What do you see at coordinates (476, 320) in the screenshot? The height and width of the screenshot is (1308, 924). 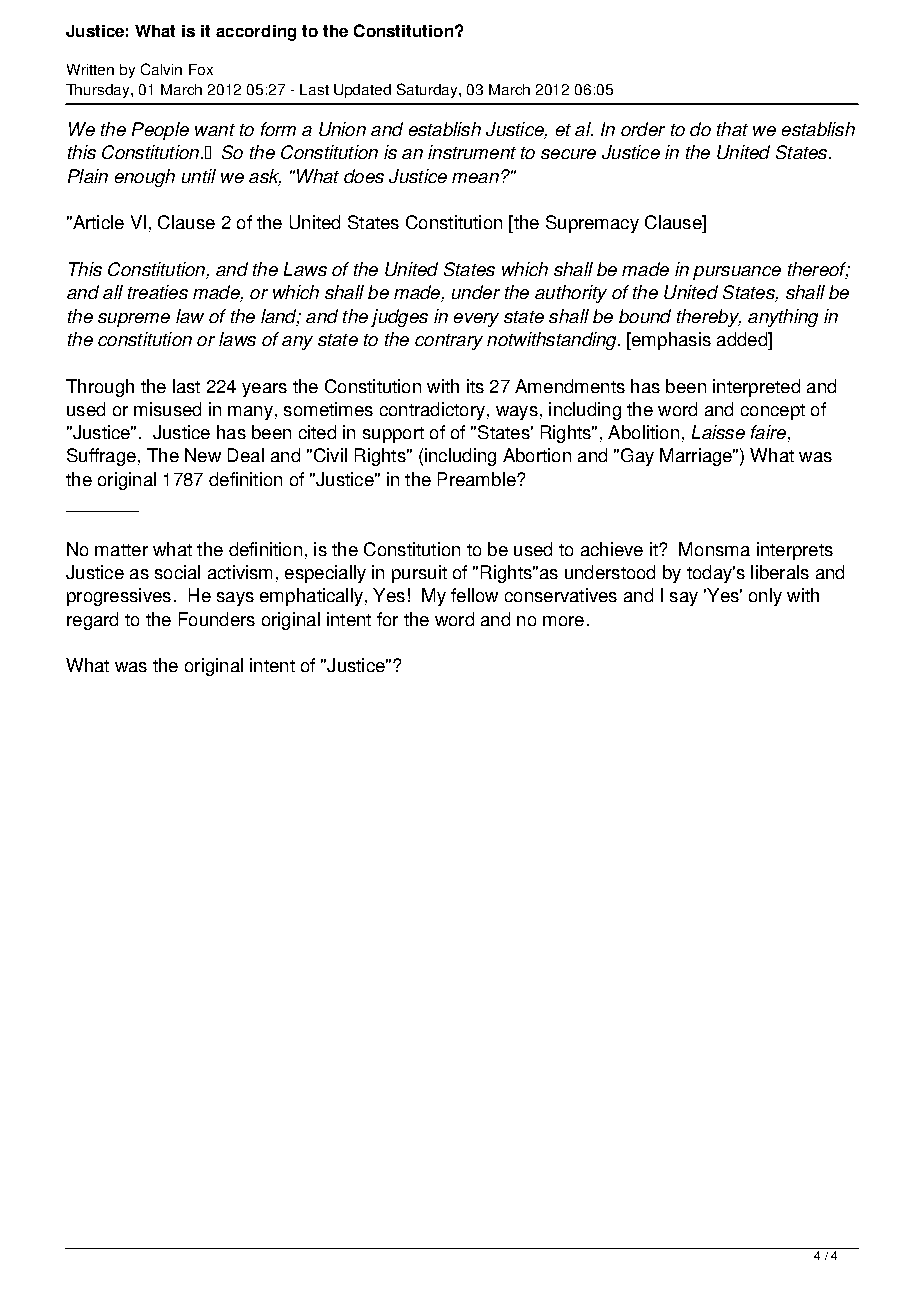 I see `every` at bounding box center [476, 320].
